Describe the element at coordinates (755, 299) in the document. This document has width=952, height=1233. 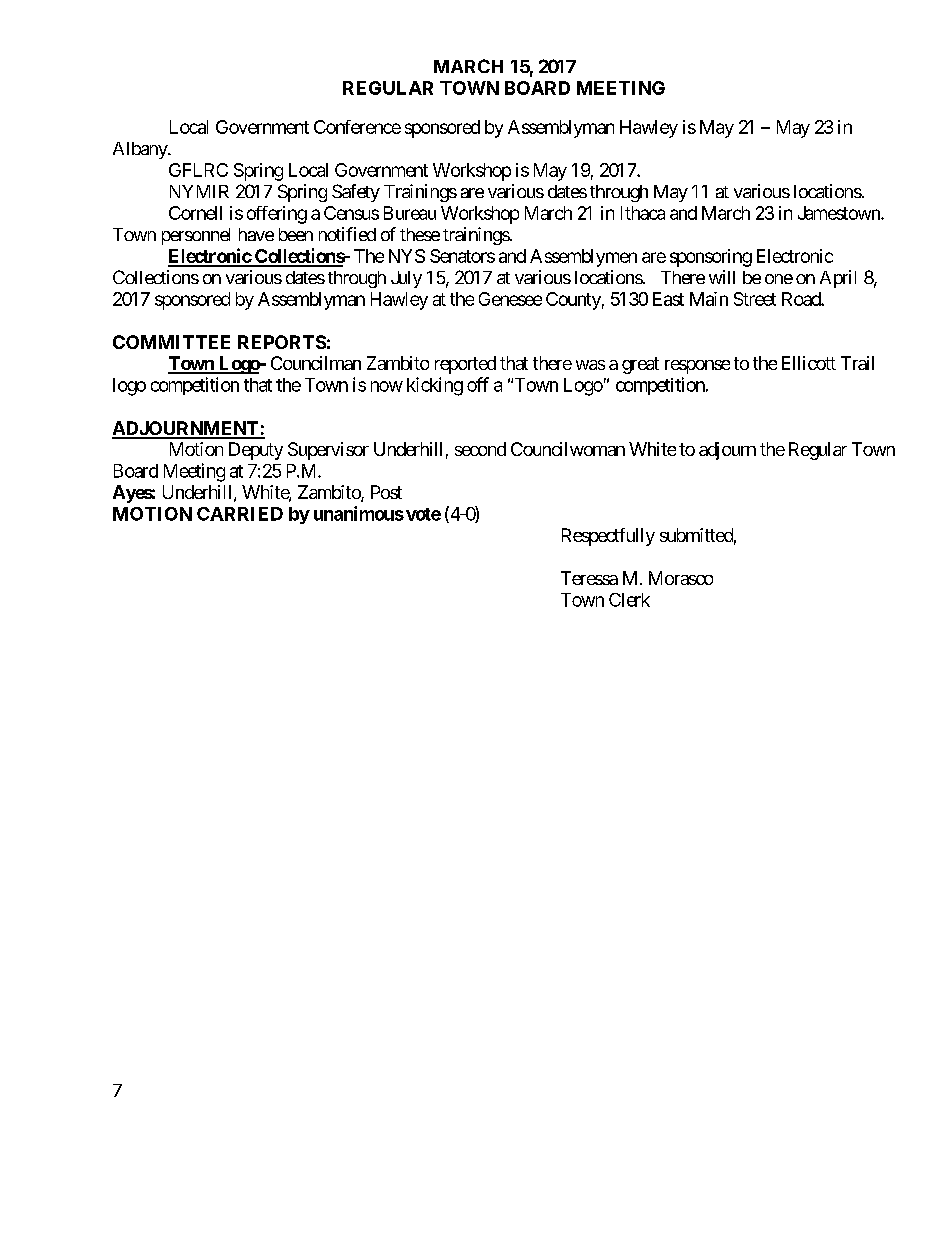
I see `Street` at that location.
